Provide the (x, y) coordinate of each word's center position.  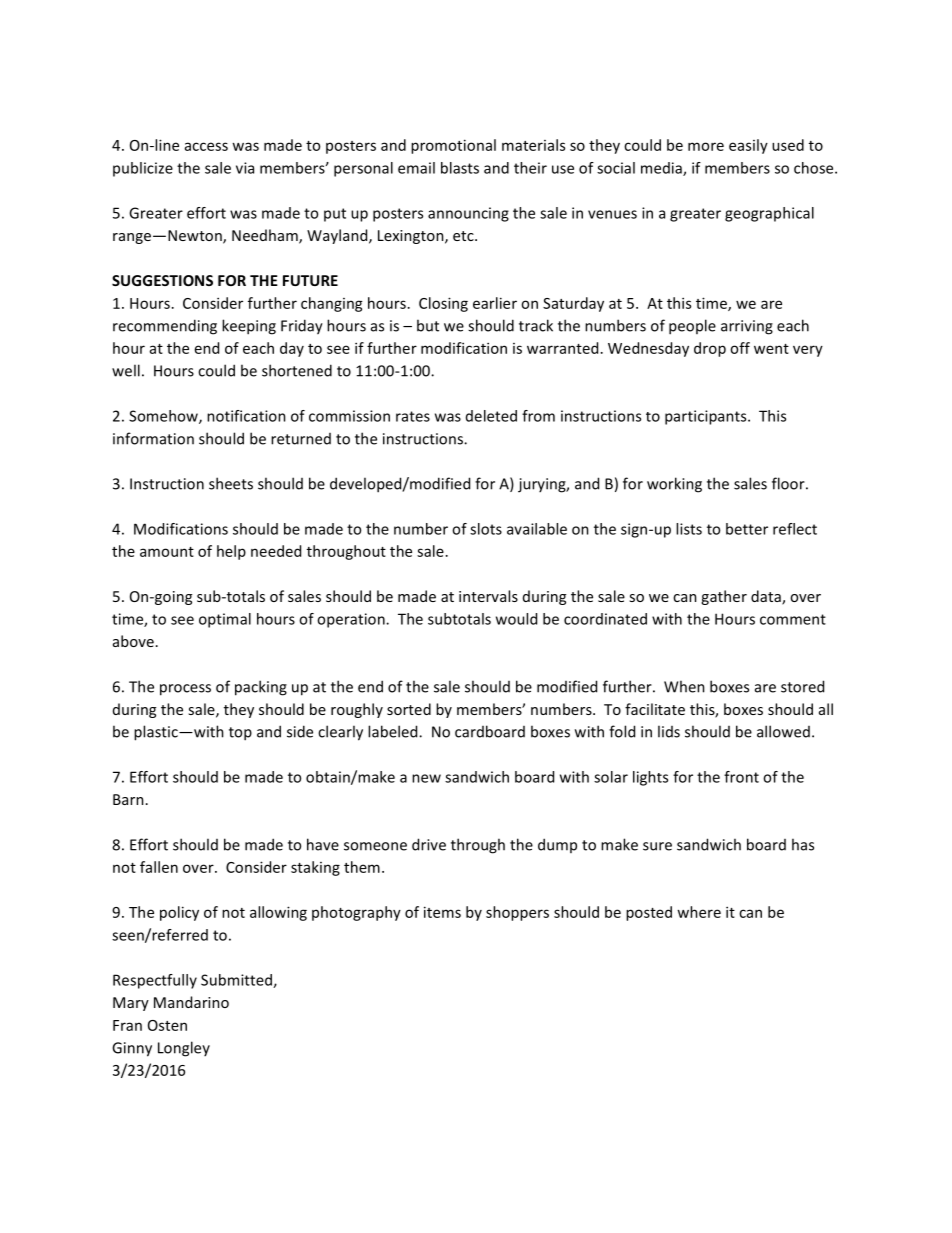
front (741, 777)
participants (707, 417)
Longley (184, 1049)
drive (429, 844)
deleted (491, 416)
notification (246, 416)
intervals (488, 596)
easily (748, 146)
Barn (128, 799)
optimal (225, 620)
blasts (460, 168)
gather (724, 597)
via (245, 168)
